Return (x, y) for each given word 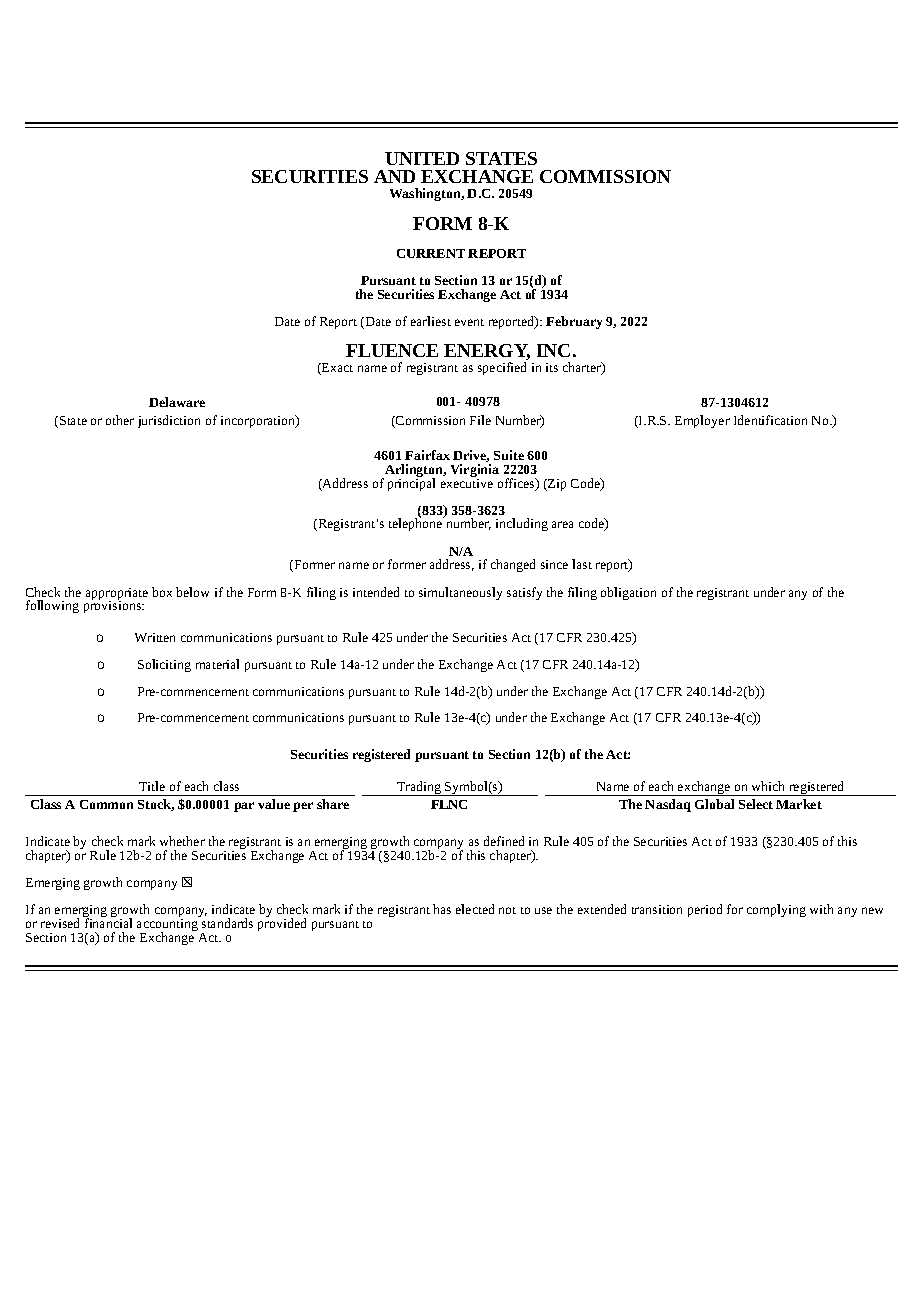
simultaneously (460, 593)
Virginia (475, 472)
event (469, 322)
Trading (419, 788)
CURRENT (431, 253)
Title (152, 786)
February (574, 322)
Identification (770, 420)
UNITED (422, 158)
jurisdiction (169, 421)
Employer (702, 421)
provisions (113, 606)
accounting (167, 926)
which (768, 786)
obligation (628, 593)
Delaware (177, 402)
